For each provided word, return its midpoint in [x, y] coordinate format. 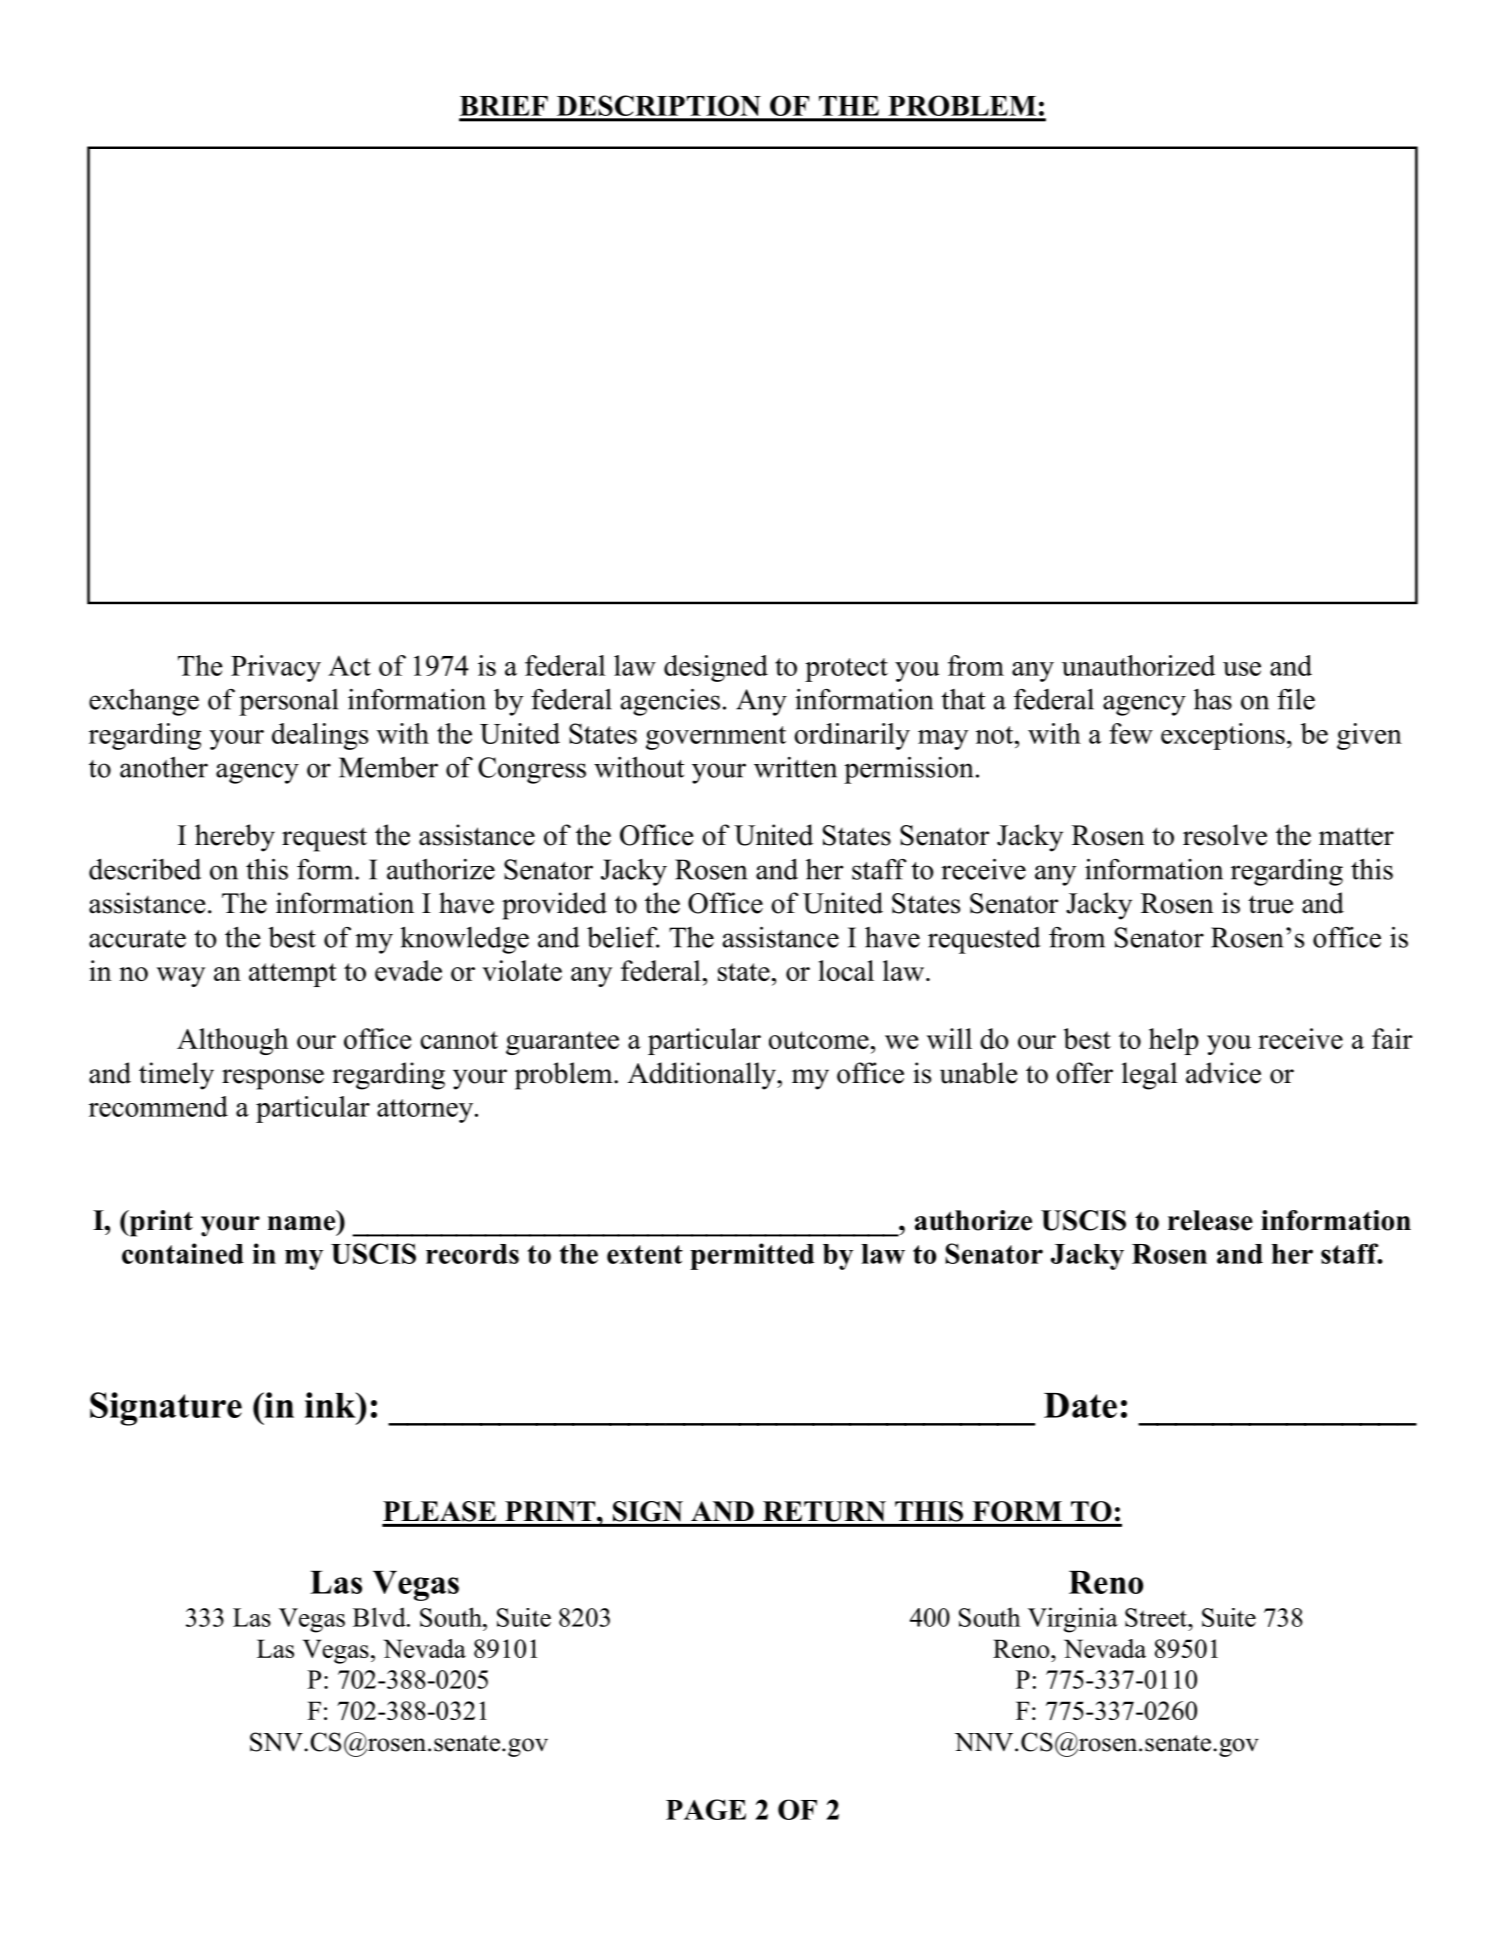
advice [1223, 1073]
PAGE [706, 1809]
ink [331, 1405]
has [1213, 699]
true [1270, 904]
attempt [293, 975]
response [273, 1079]
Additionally [703, 1076]
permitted [752, 1256]
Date [1080, 1405]
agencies [670, 702]
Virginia [1073, 1620]
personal [288, 702]
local [846, 970]
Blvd [380, 1617]
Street [1157, 1617]
